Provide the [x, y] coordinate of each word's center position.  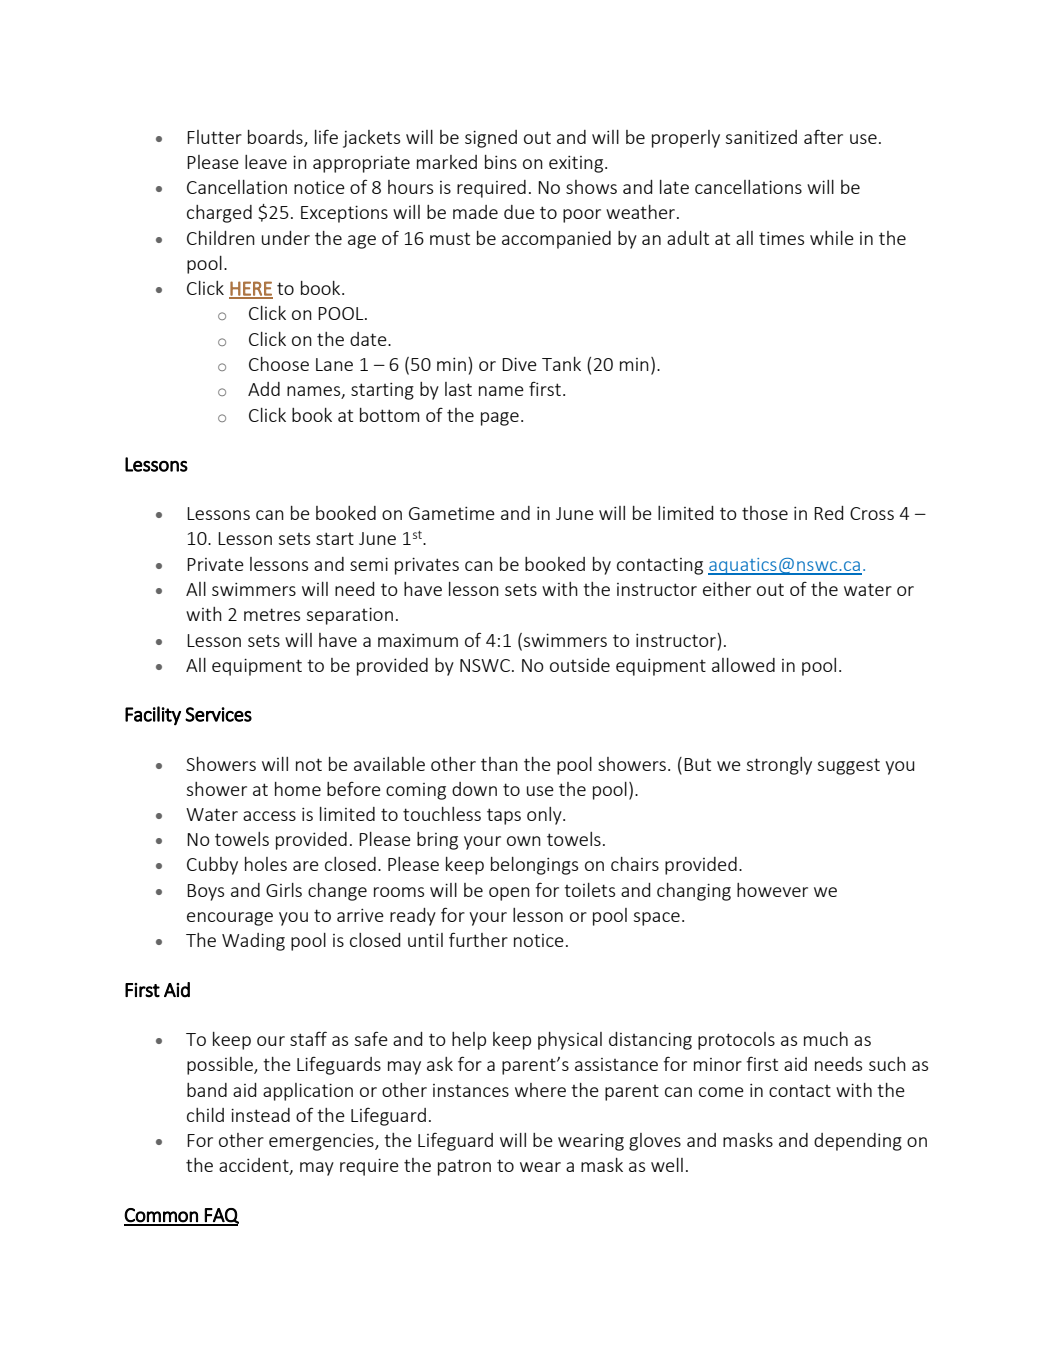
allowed [743, 665]
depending [858, 1142]
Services [218, 714]
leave [266, 162]
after [823, 136]
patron [464, 1167]
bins [501, 162]
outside [580, 665]
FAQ [221, 1217]
